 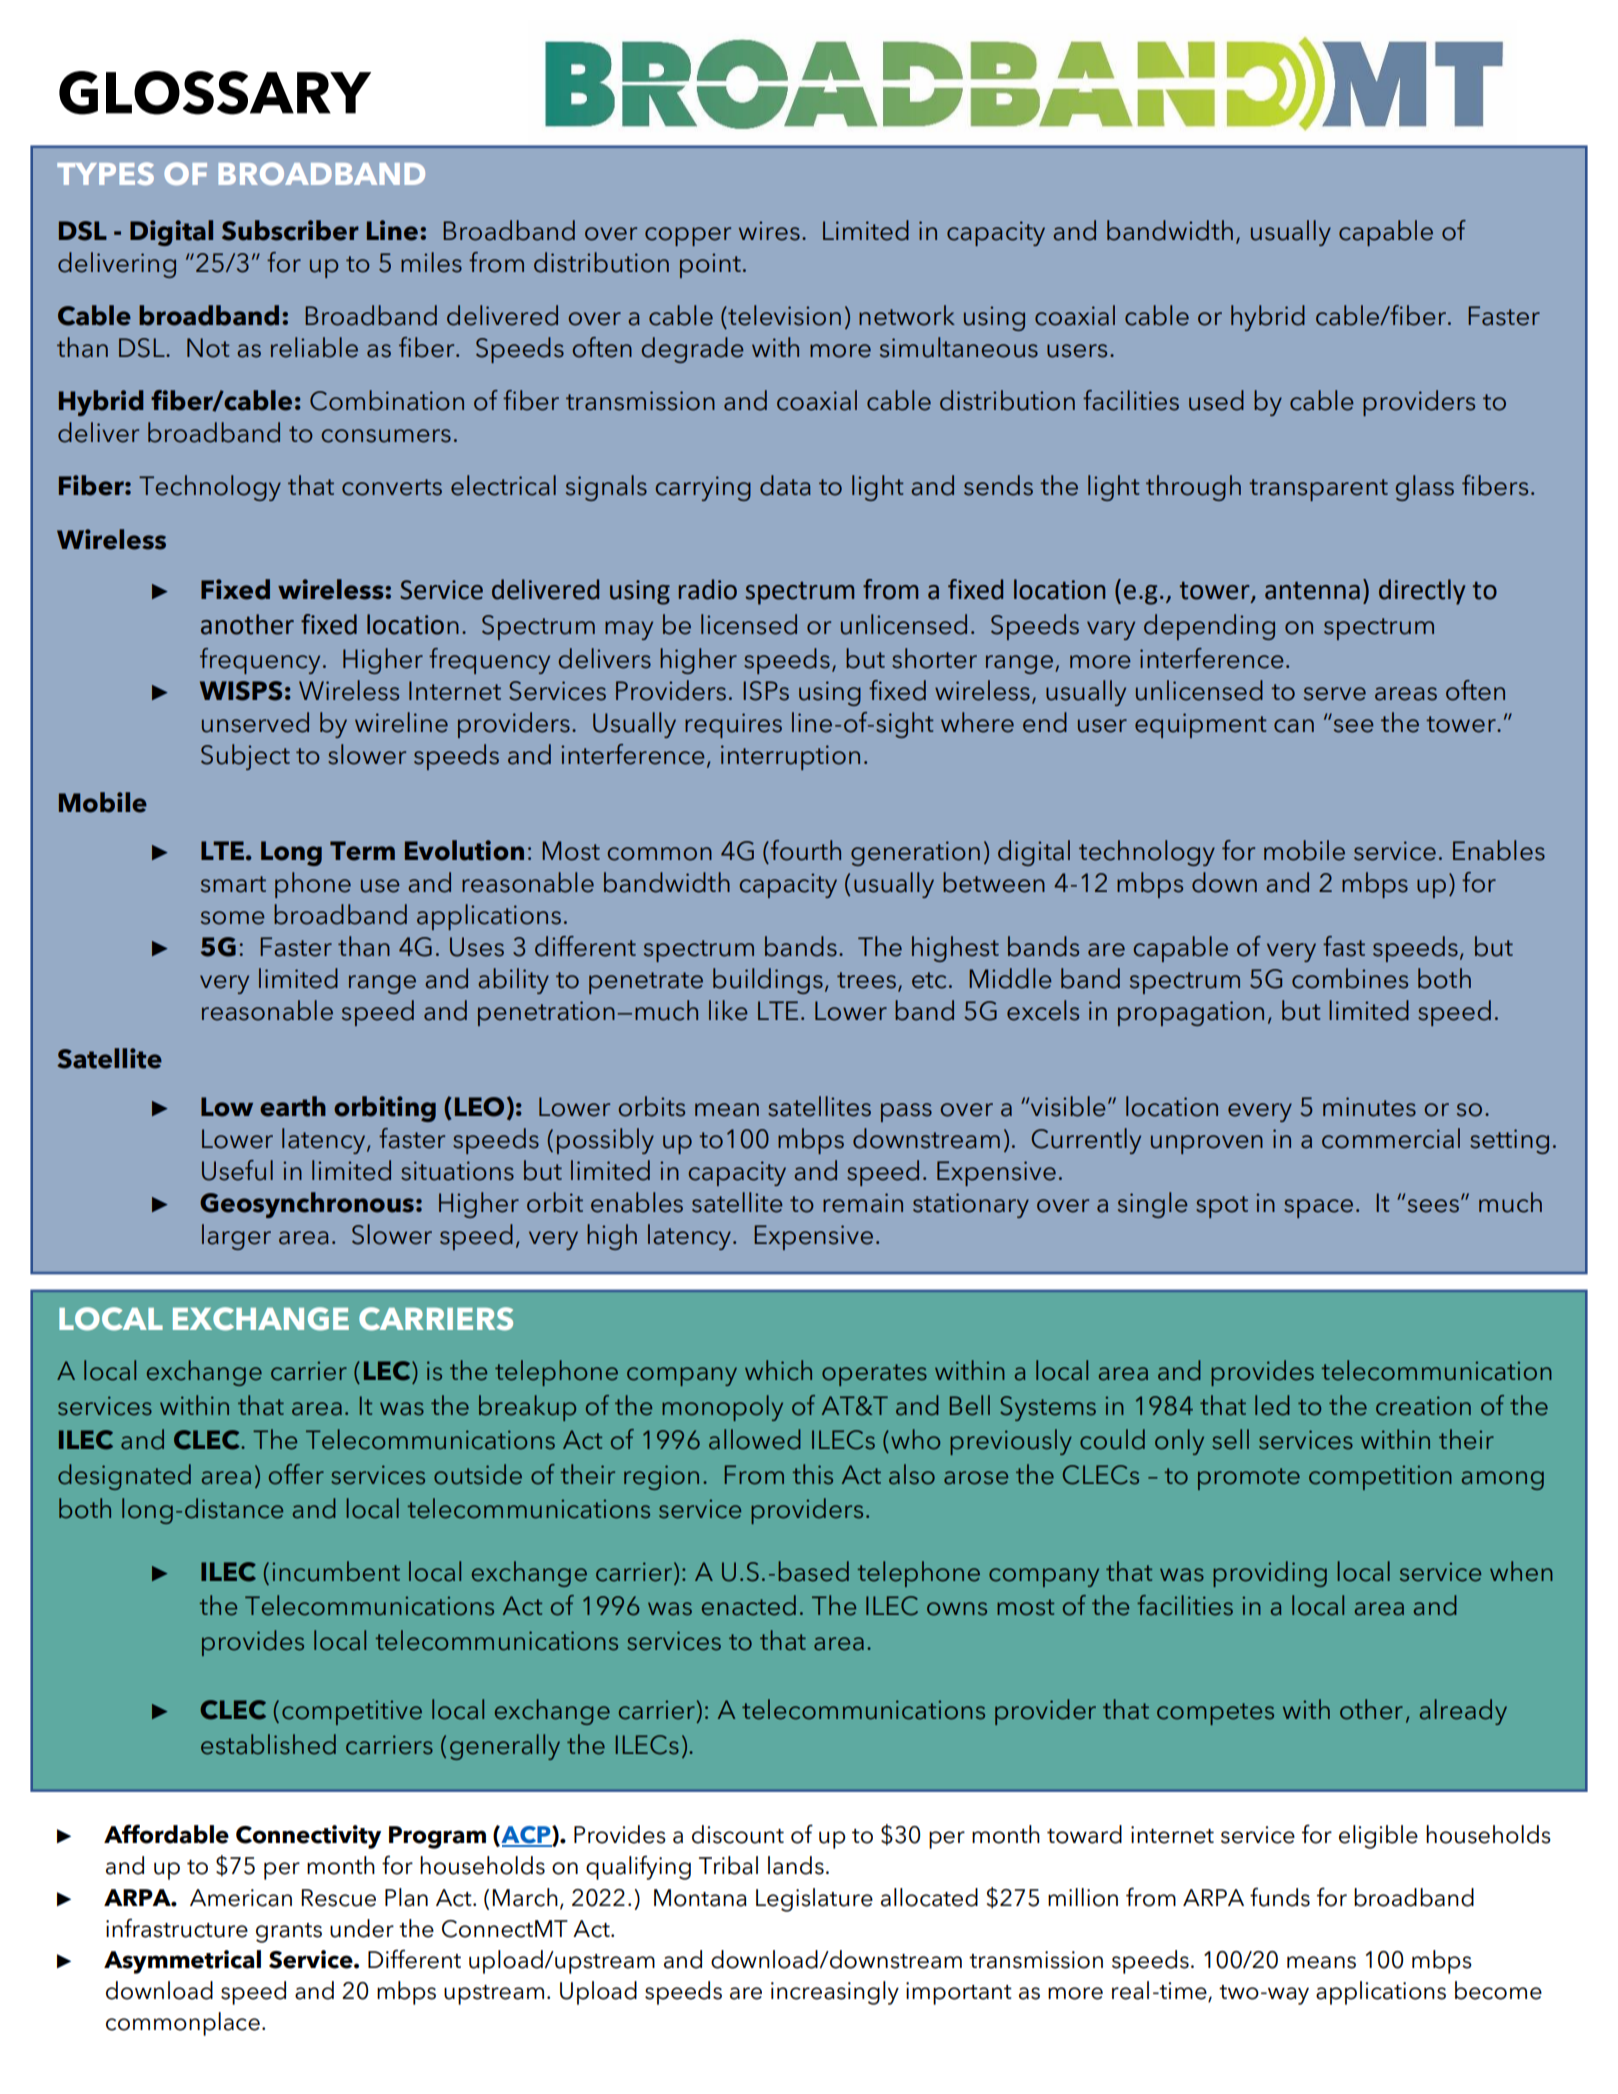 What do you see at coordinates (215, 93) in the image?
I see `GLOSSARY` at bounding box center [215, 93].
